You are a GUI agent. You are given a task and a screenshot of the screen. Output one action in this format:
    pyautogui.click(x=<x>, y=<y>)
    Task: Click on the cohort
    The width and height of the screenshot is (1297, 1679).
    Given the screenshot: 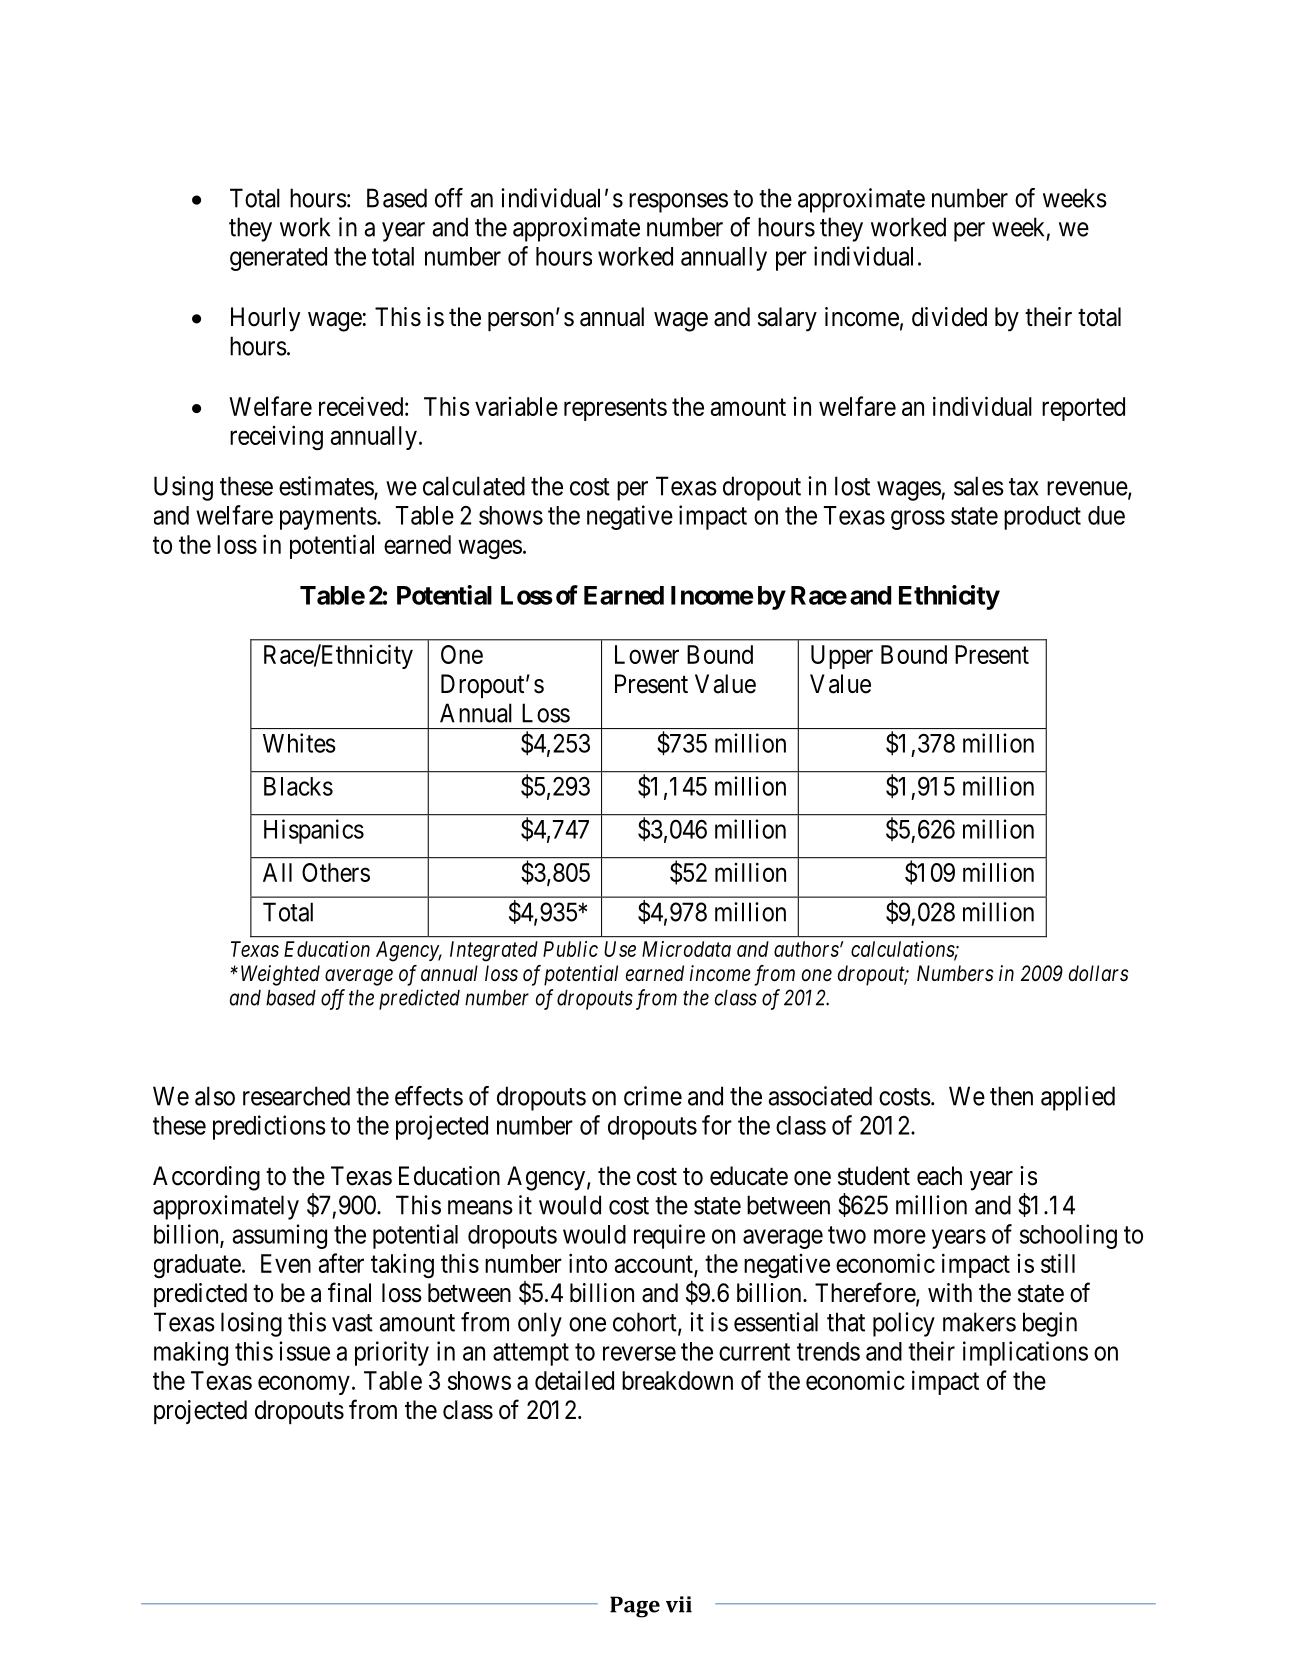 What is the action you would take?
    pyautogui.click(x=646, y=1323)
